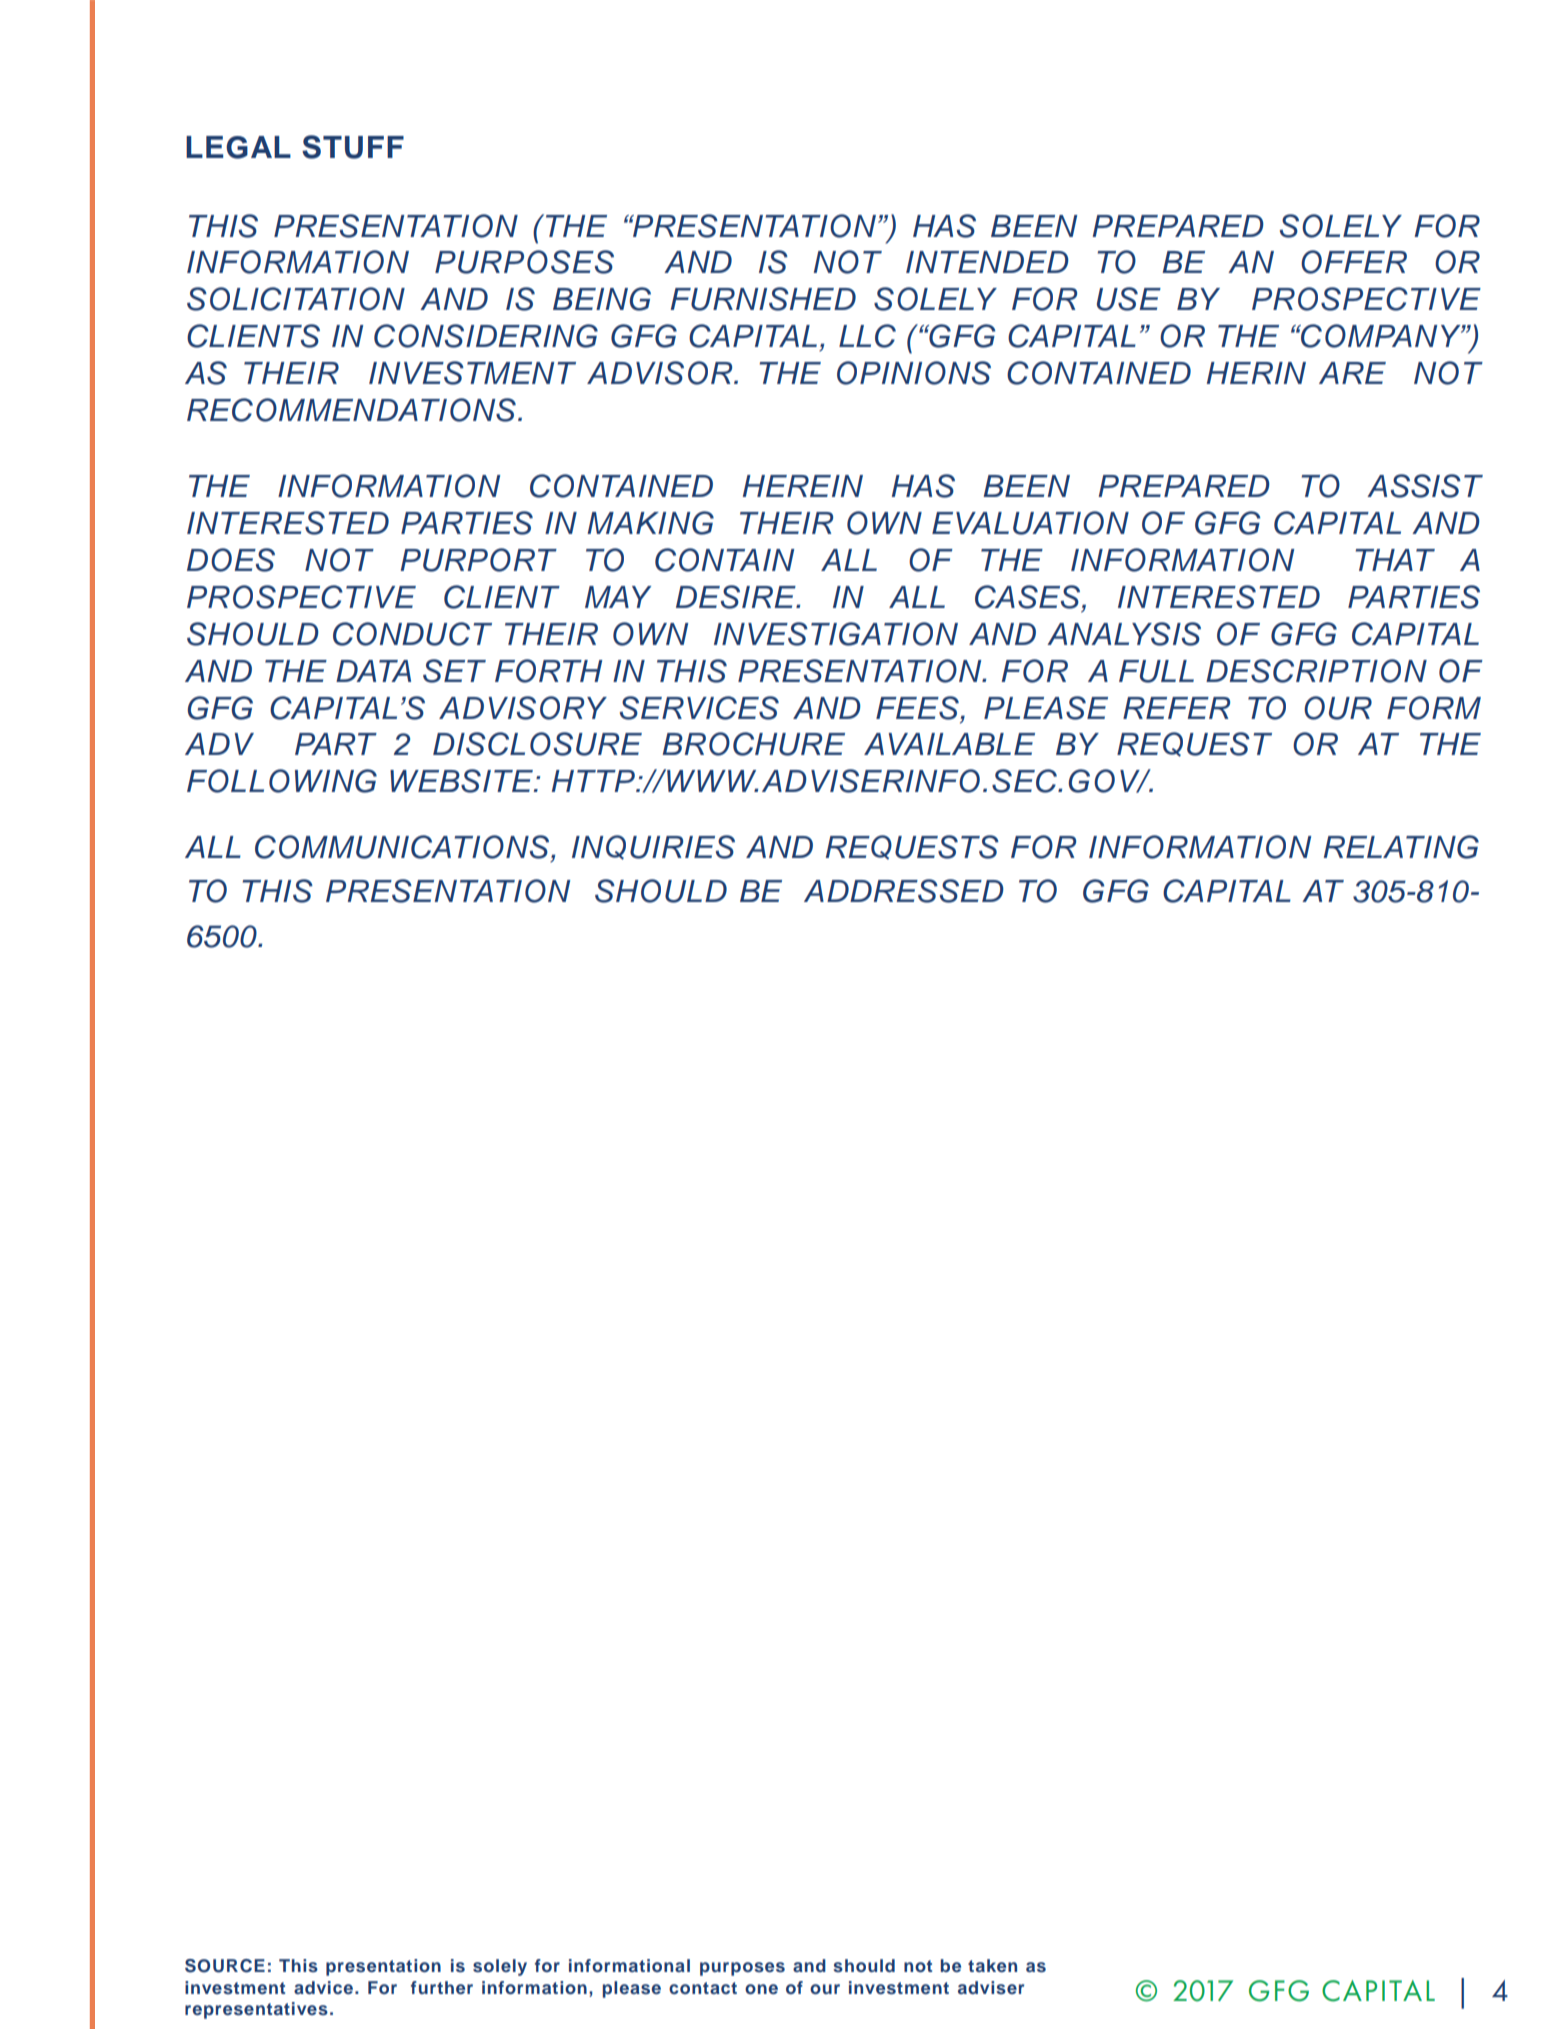 Image resolution: width=1568 pixels, height=2029 pixels. What do you see at coordinates (373, 671) in the screenshot?
I see `DATA` at bounding box center [373, 671].
